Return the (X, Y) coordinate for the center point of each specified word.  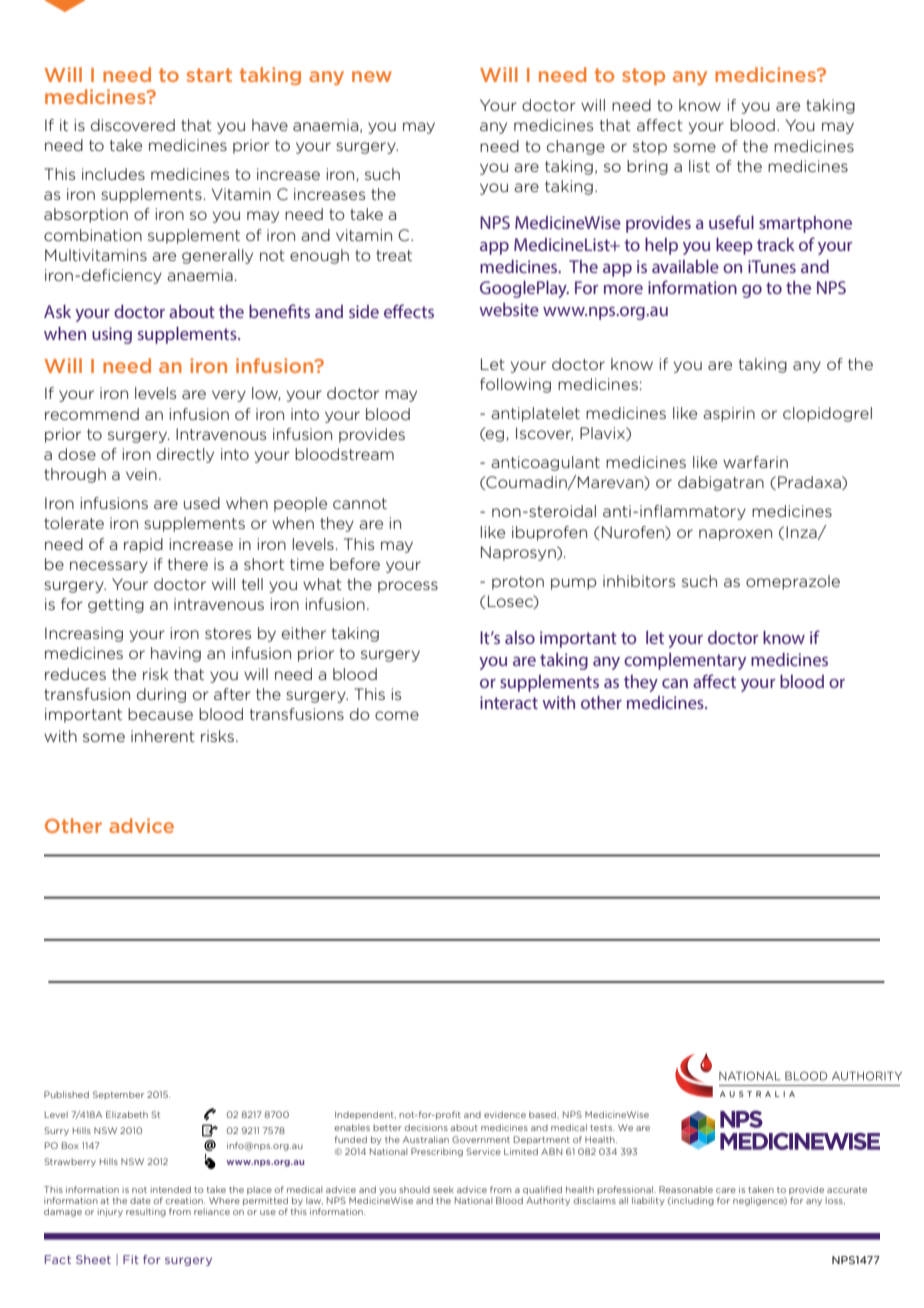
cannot (360, 503)
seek (443, 1189)
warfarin (755, 462)
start (209, 75)
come (397, 715)
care (726, 1190)
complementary (685, 661)
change (576, 147)
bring (647, 167)
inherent (163, 736)
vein (141, 474)
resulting (146, 1212)
